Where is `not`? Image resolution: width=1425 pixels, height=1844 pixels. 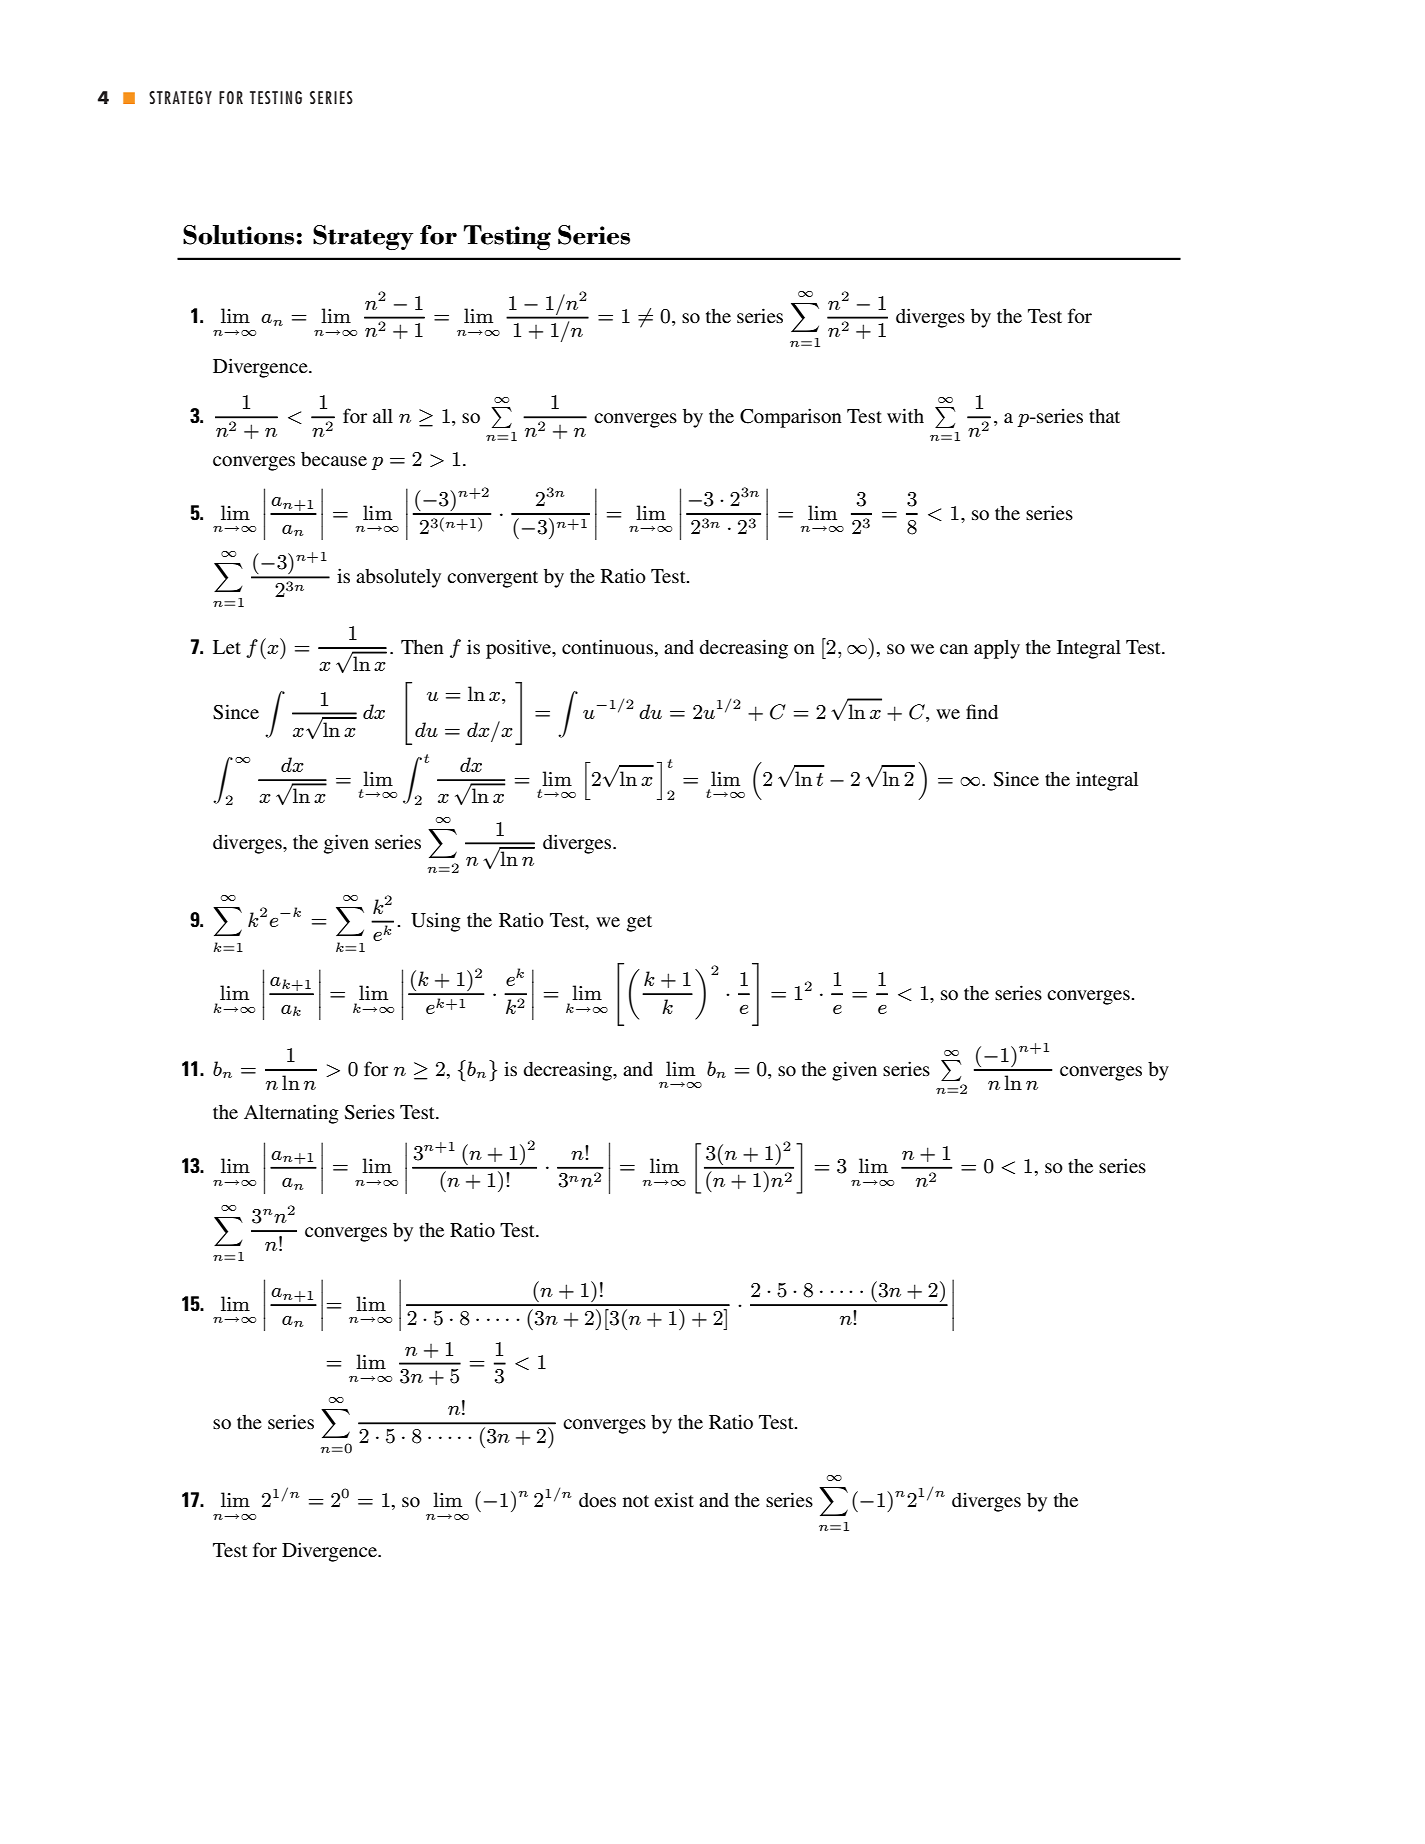 not is located at coordinates (636, 1501).
